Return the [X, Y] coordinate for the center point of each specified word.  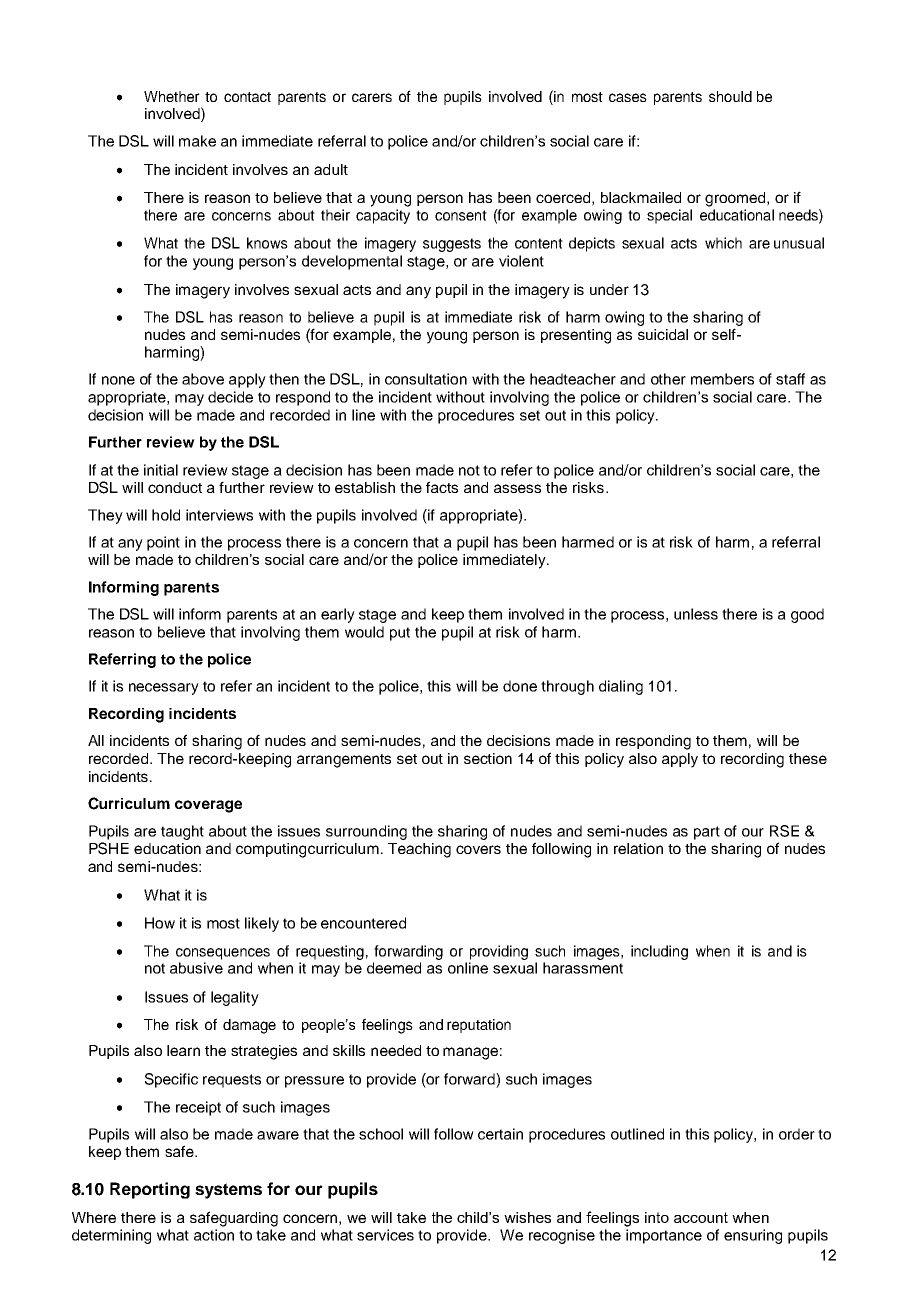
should [730, 96]
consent [461, 215]
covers [478, 849]
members [722, 379]
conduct [175, 487]
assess [517, 488]
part [707, 833]
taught [182, 832]
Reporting [150, 1190]
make [197, 141]
